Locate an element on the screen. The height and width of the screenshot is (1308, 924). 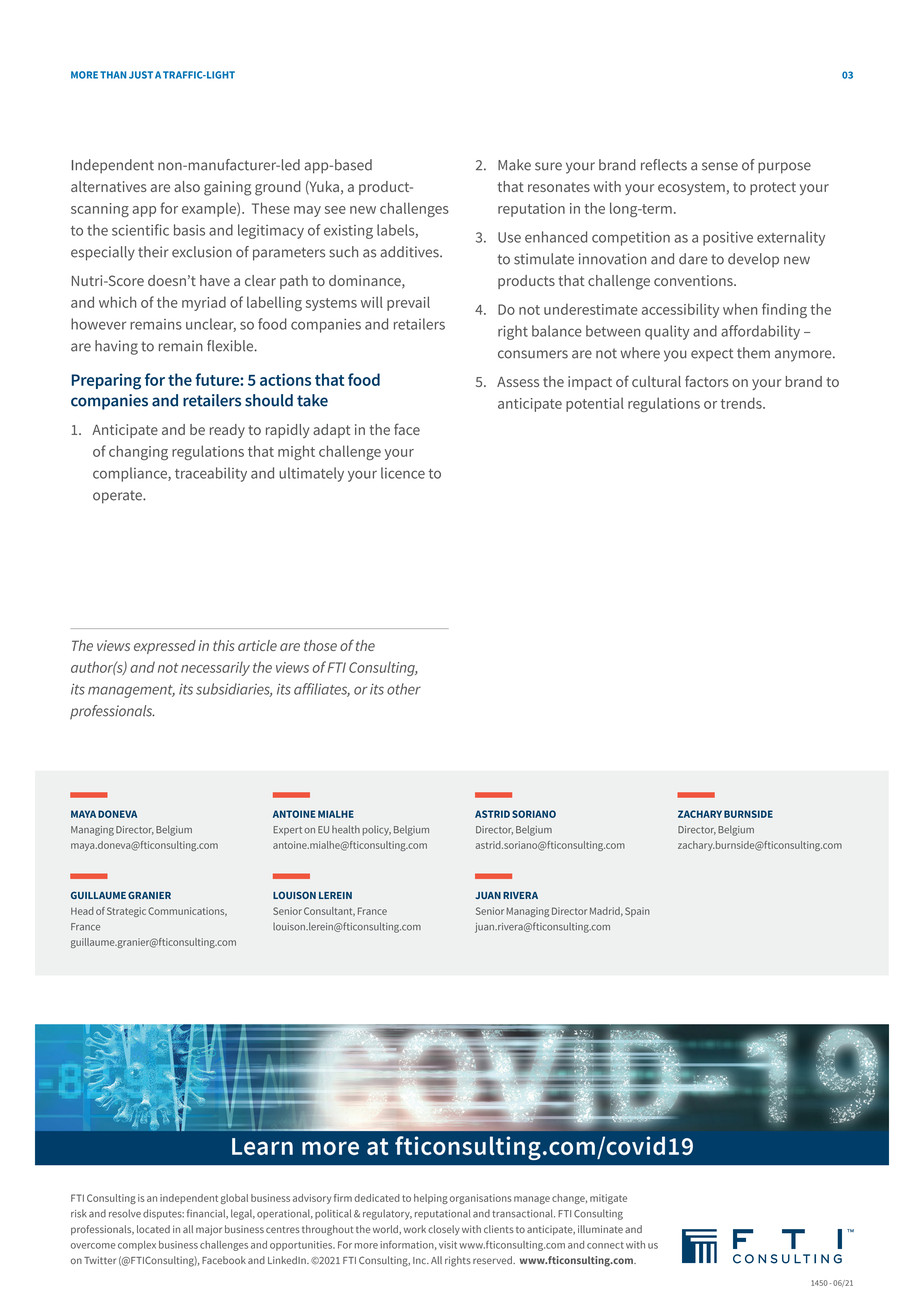
Spain is located at coordinates (637, 912).
